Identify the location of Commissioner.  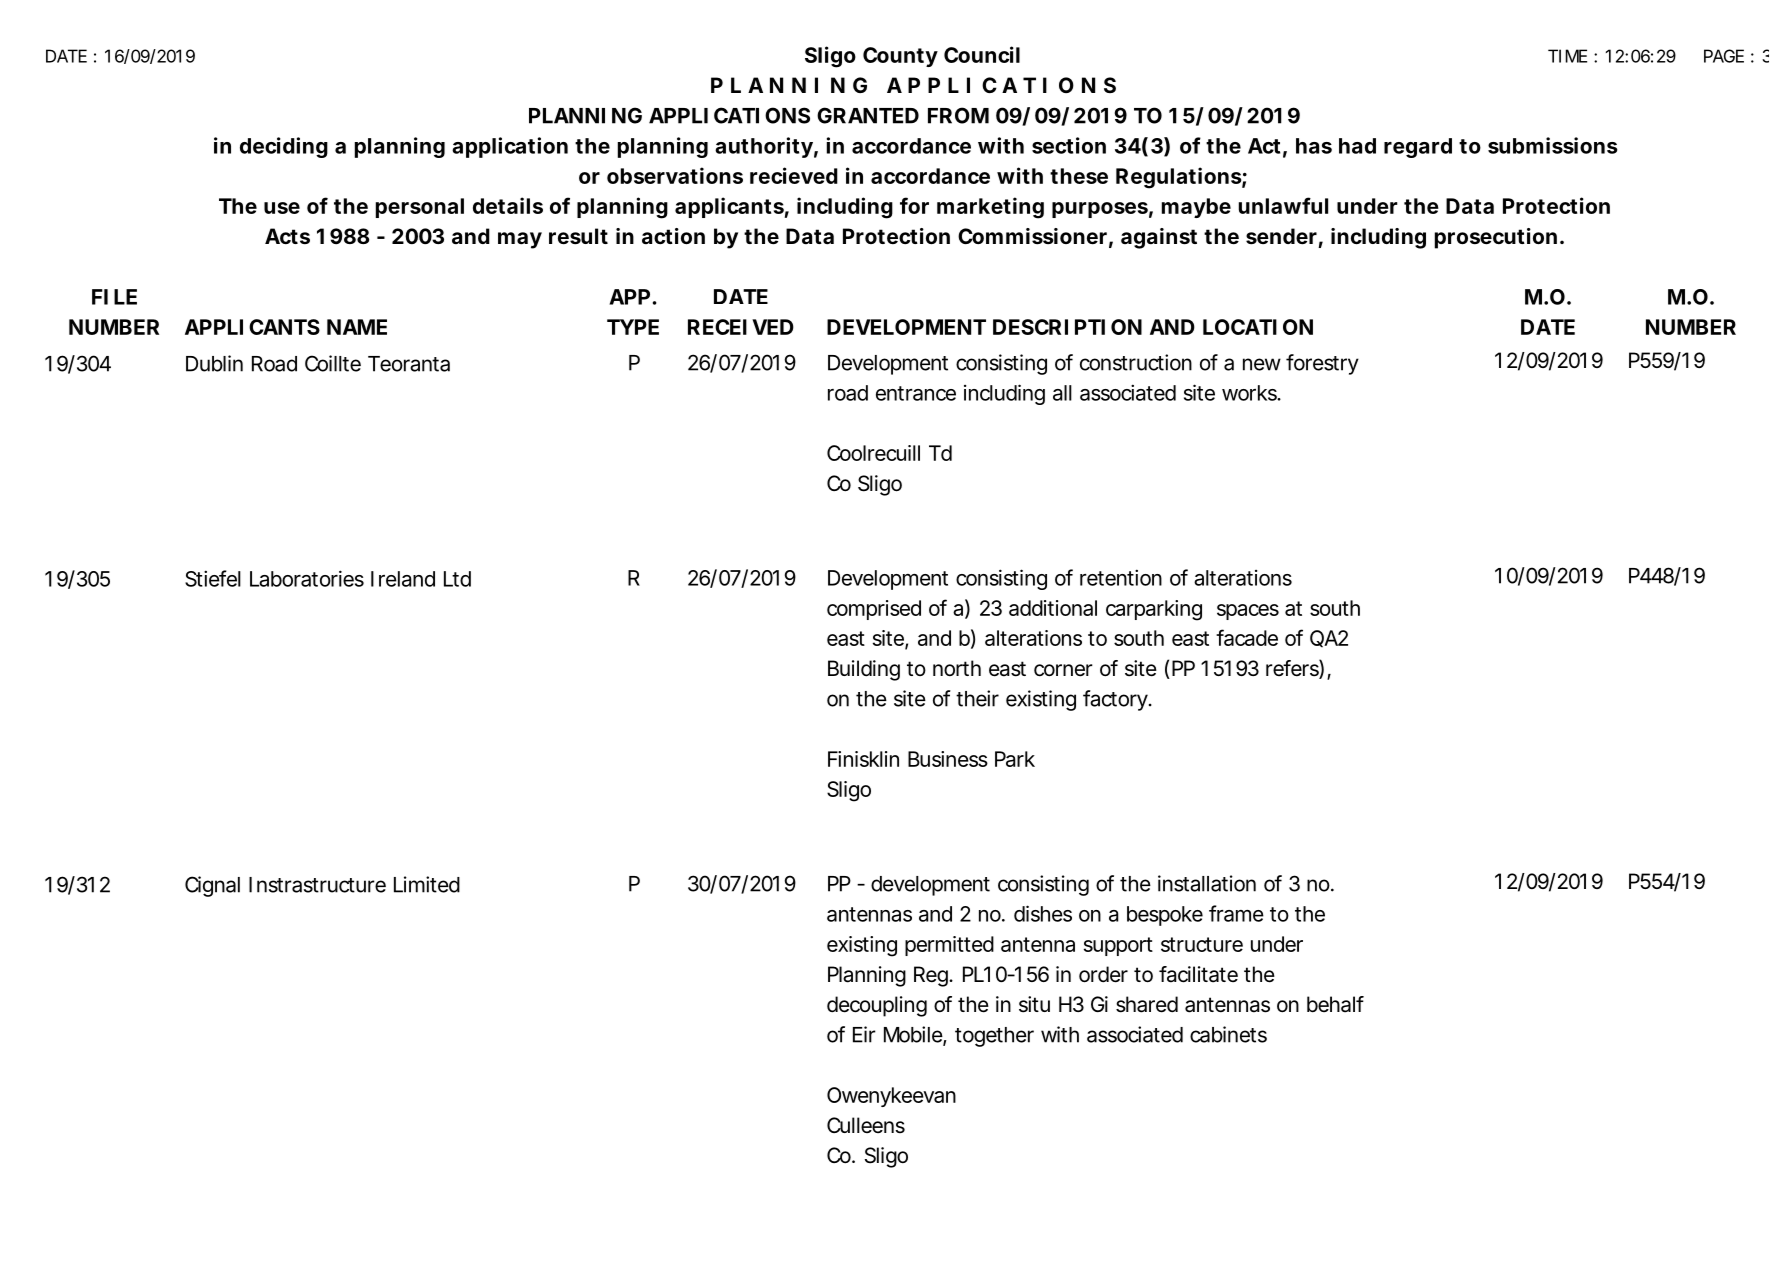
(1032, 236).
